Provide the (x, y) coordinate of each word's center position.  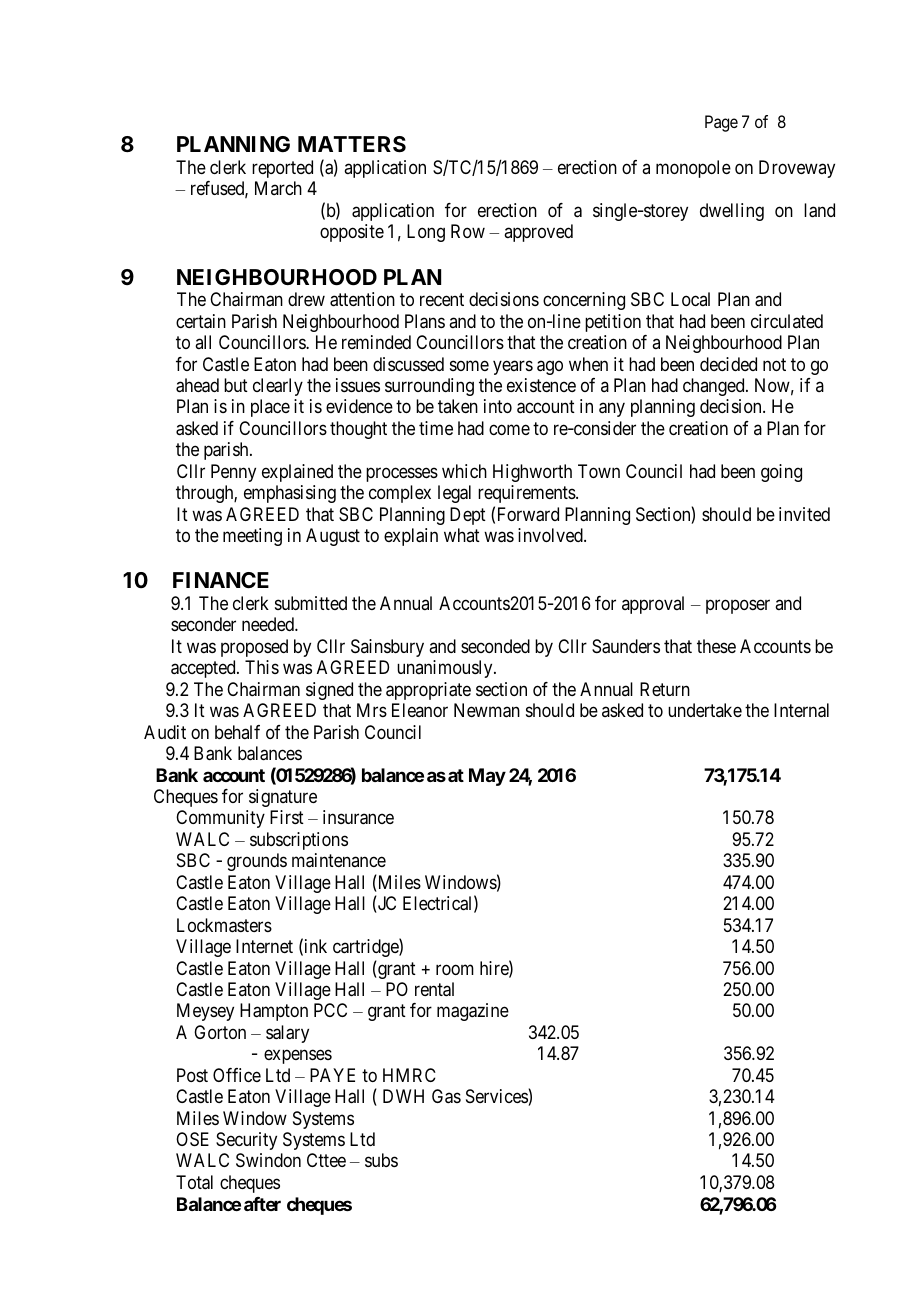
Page (721, 123)
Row (468, 231)
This (262, 667)
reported (282, 169)
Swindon (268, 1160)
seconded (495, 646)
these (716, 646)
